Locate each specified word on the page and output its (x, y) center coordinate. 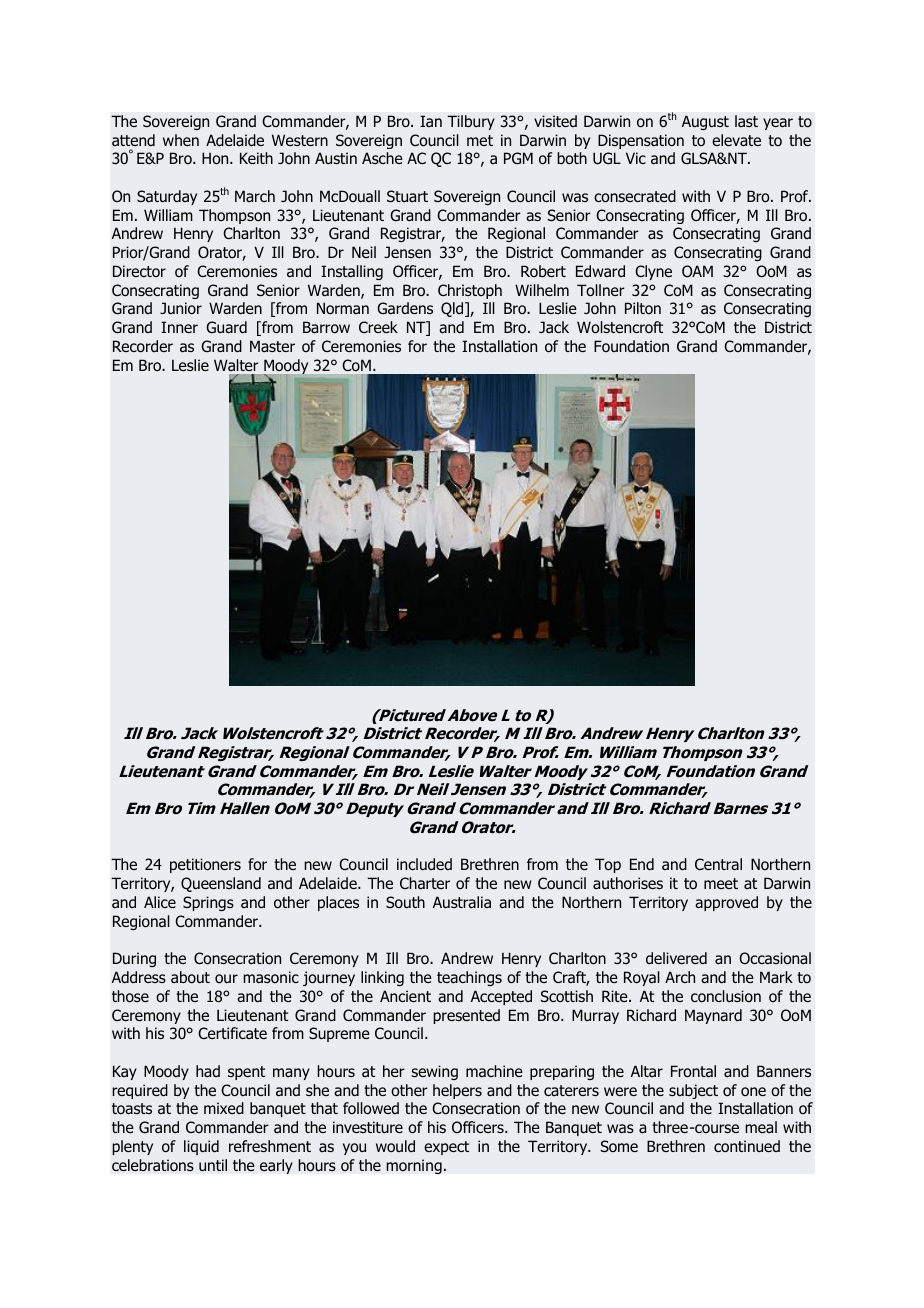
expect (446, 1148)
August (705, 122)
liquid (201, 1147)
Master (272, 346)
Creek (378, 327)
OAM (697, 271)
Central (718, 864)
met (480, 140)
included (424, 864)
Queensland (221, 884)
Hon (216, 158)
